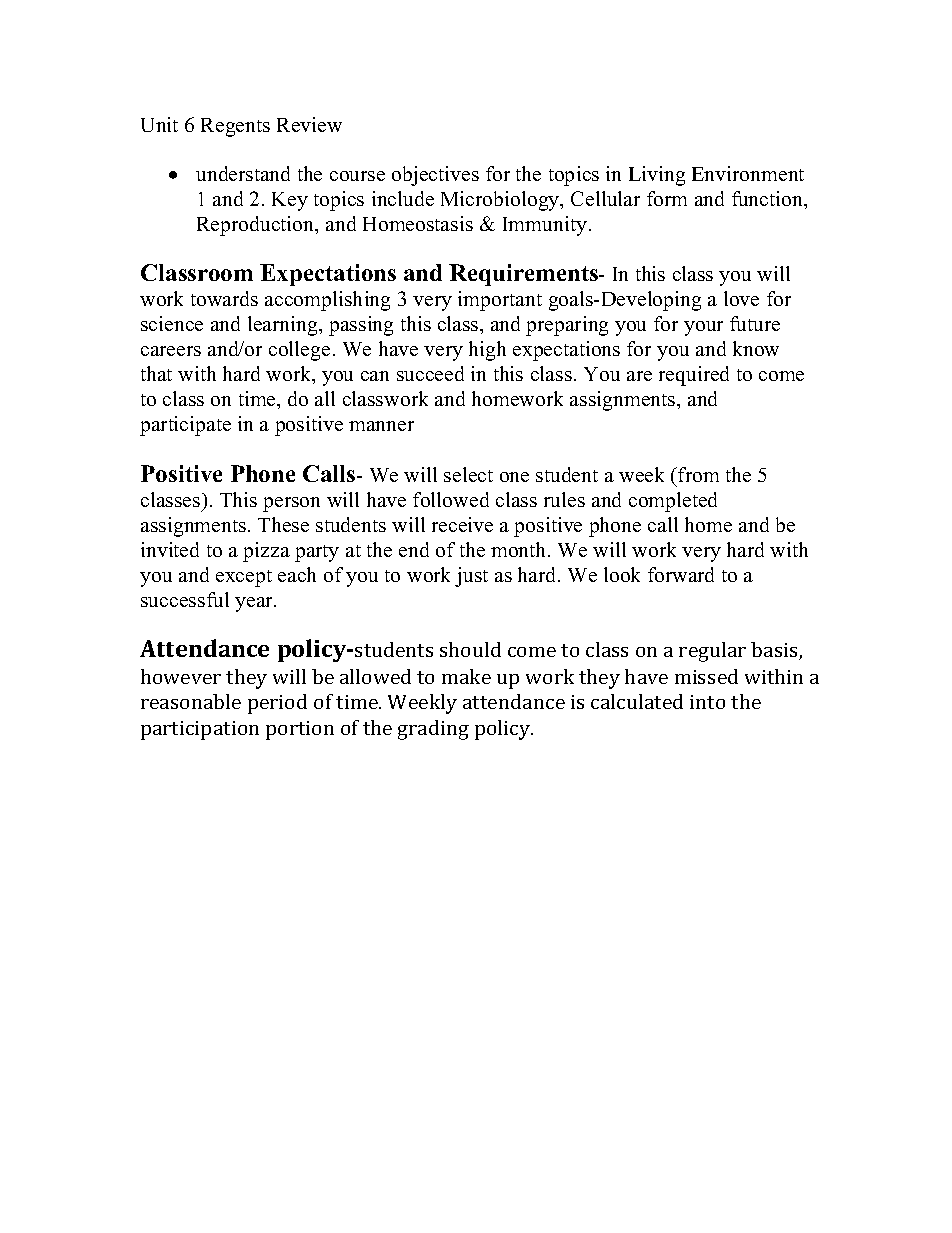  I want to click on into, so click(707, 702).
